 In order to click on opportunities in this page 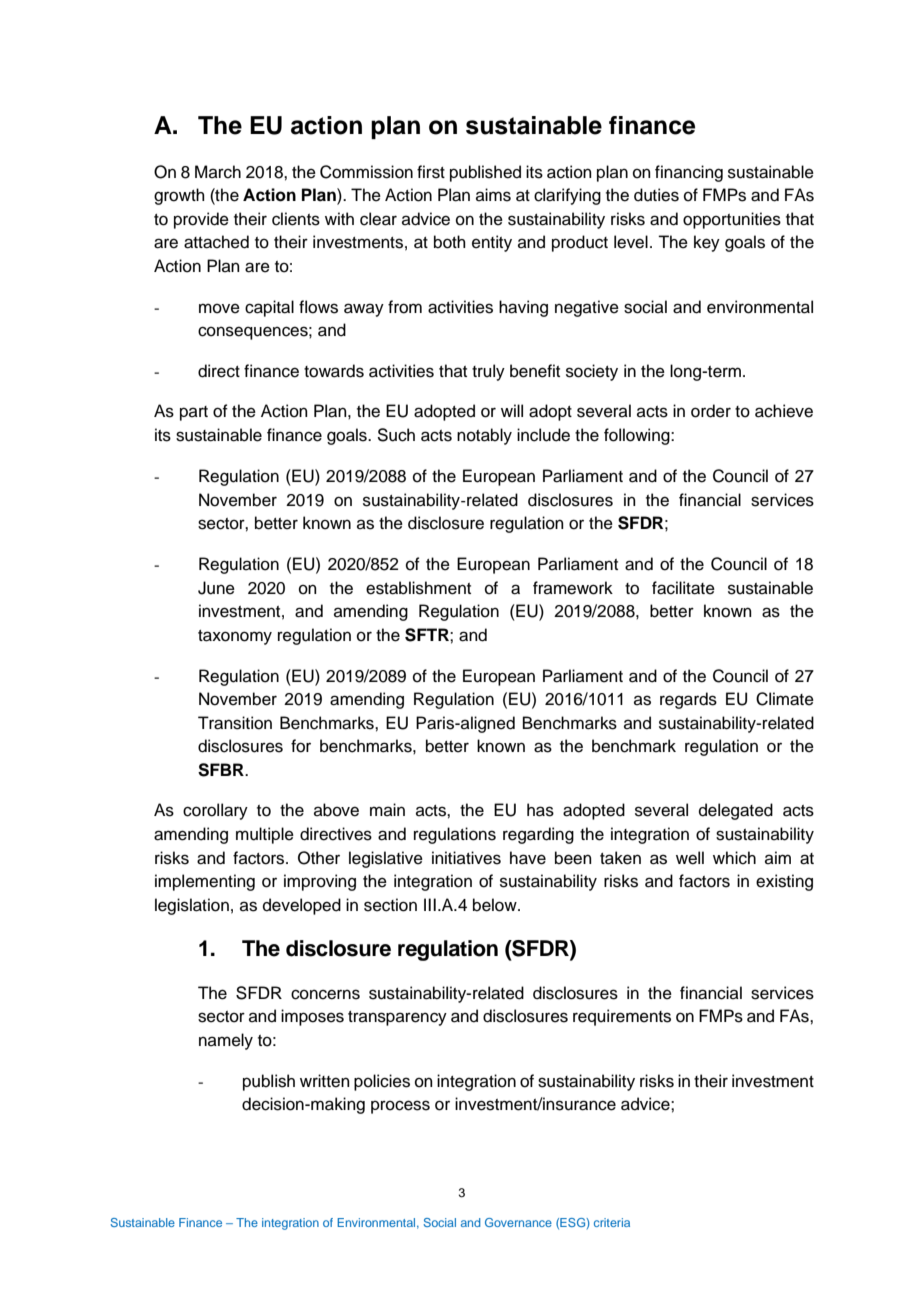, I will do `click(732, 220)`.
